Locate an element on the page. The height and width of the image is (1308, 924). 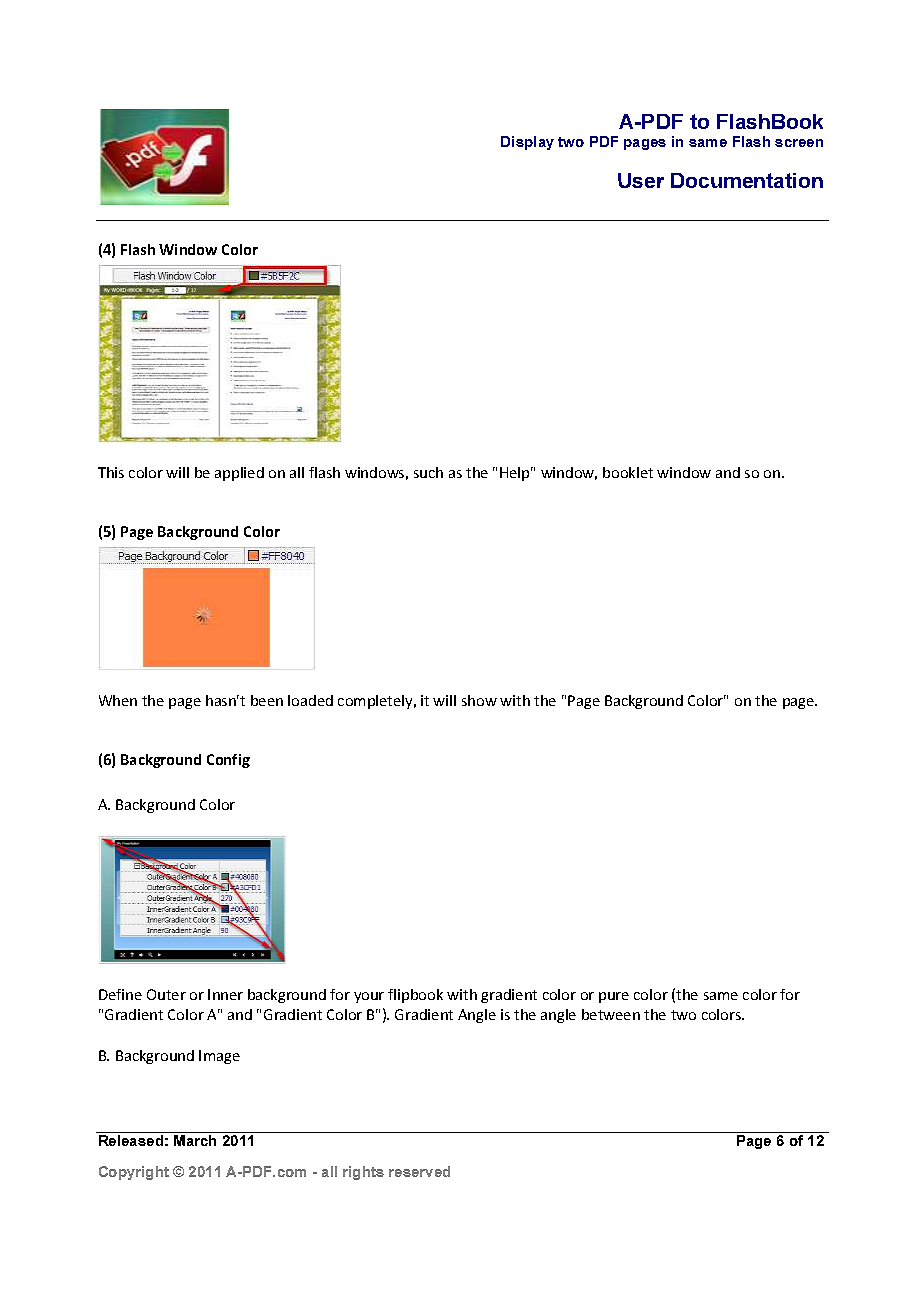
show is located at coordinates (479, 700).
